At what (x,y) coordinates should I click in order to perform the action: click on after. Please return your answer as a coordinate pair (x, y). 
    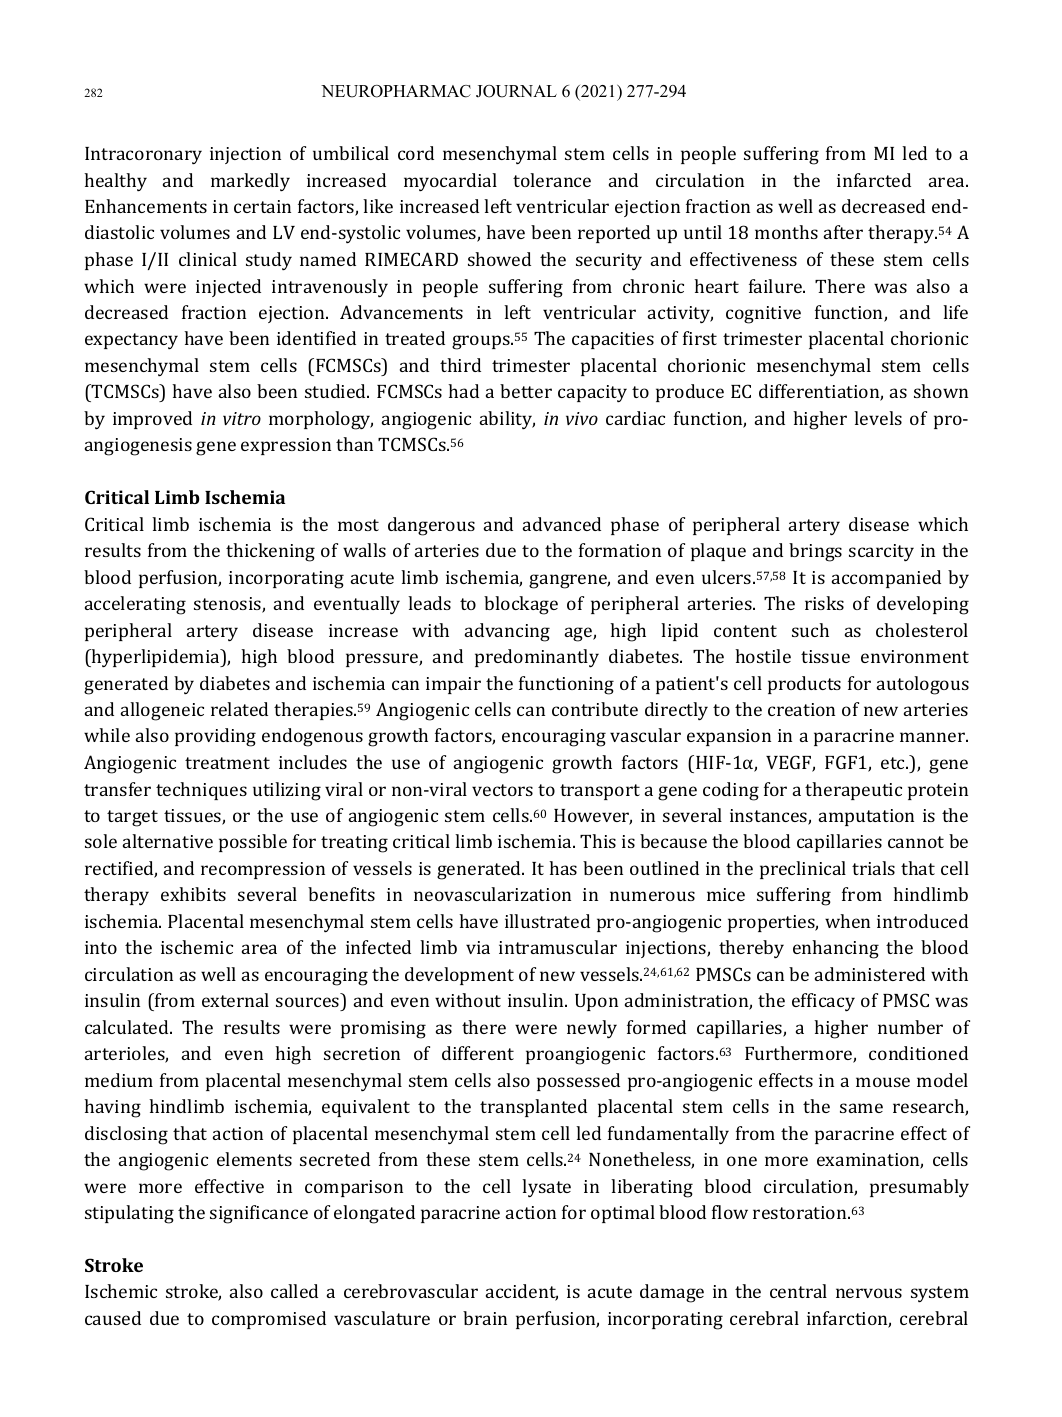
    Looking at the image, I should click on (843, 232).
